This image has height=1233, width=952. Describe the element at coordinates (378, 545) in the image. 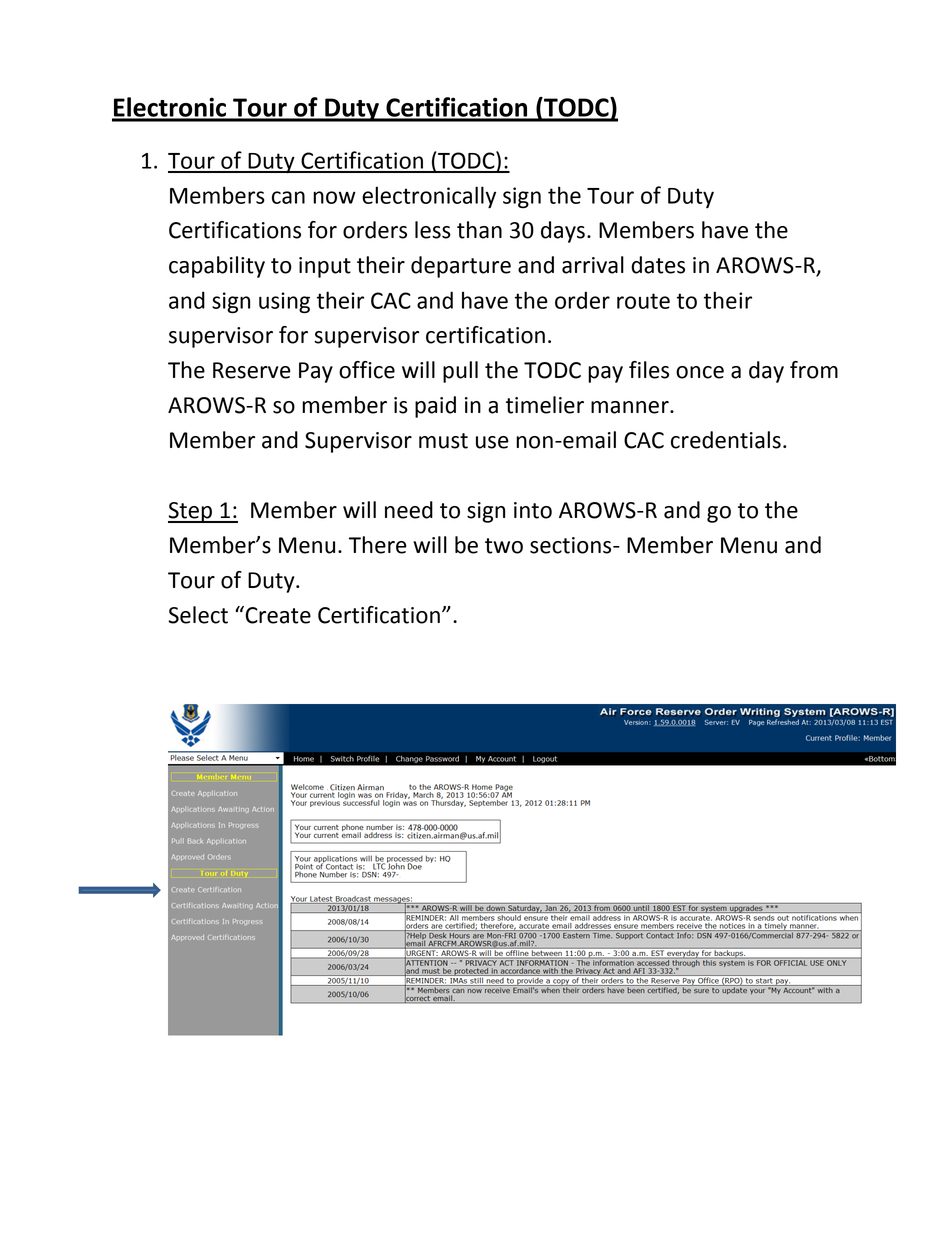

I see `There` at that location.
